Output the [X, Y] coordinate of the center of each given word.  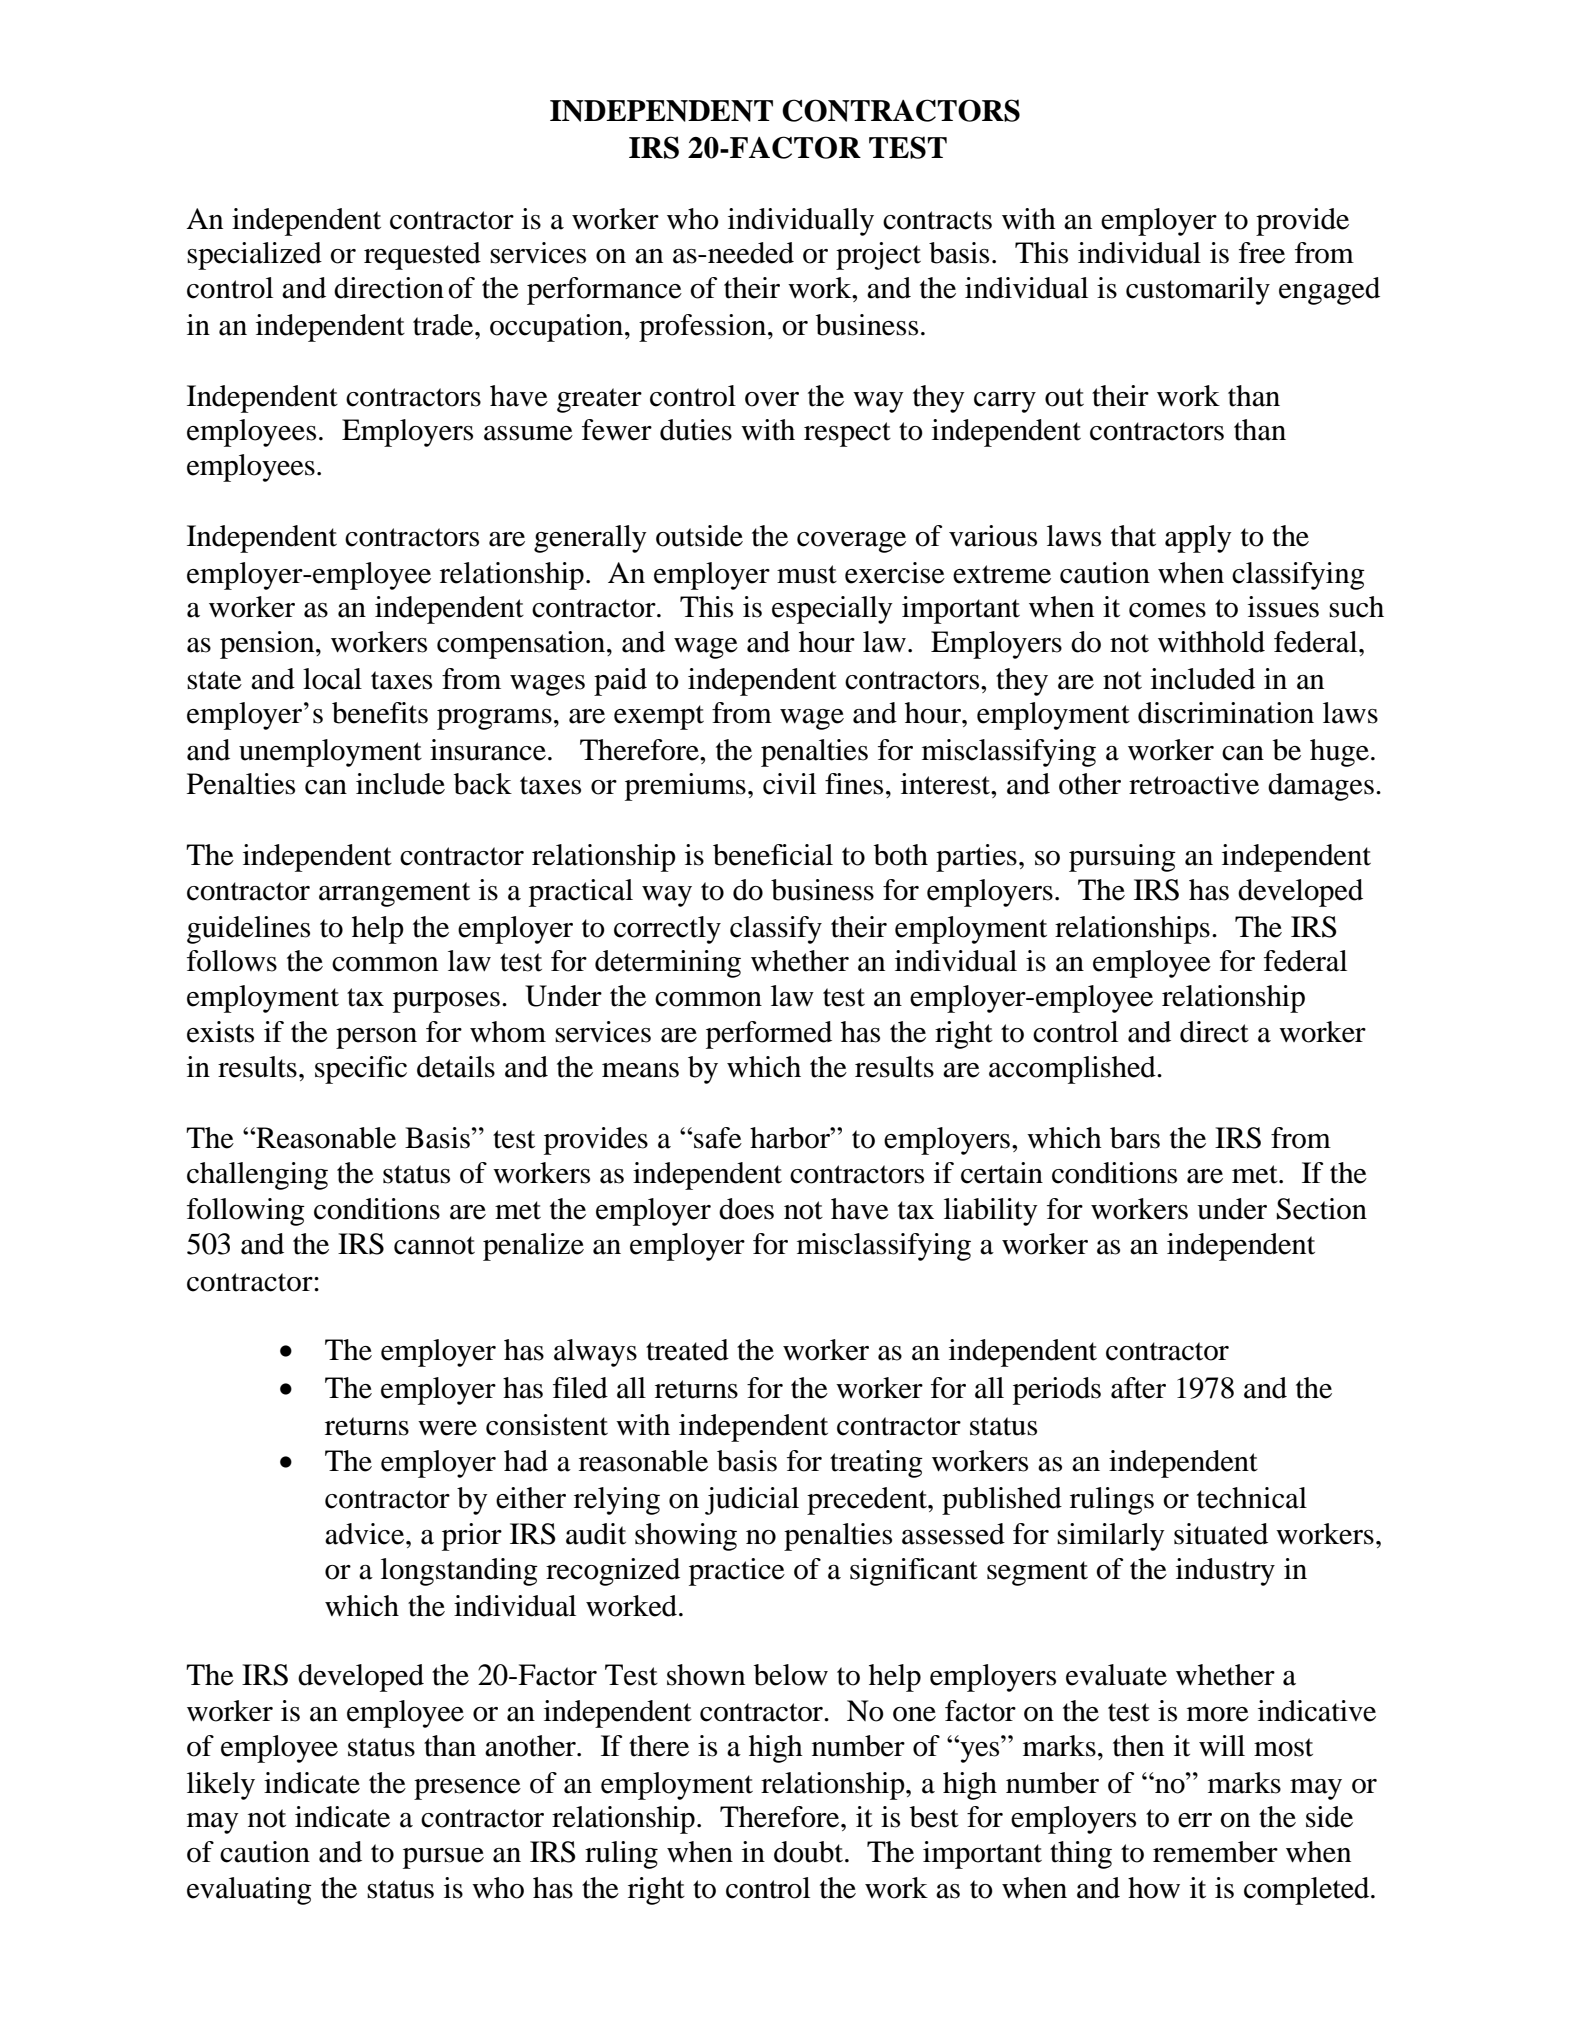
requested [422, 256]
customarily [1198, 291]
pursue [443, 1858]
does [746, 1209]
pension [268, 645]
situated [1221, 1534]
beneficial [773, 855]
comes [1167, 610]
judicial [752, 1501]
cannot [434, 1245]
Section [1322, 1209]
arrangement [394, 894]
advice [366, 1534]
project [878, 256]
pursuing [1122, 858]
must [807, 574]
